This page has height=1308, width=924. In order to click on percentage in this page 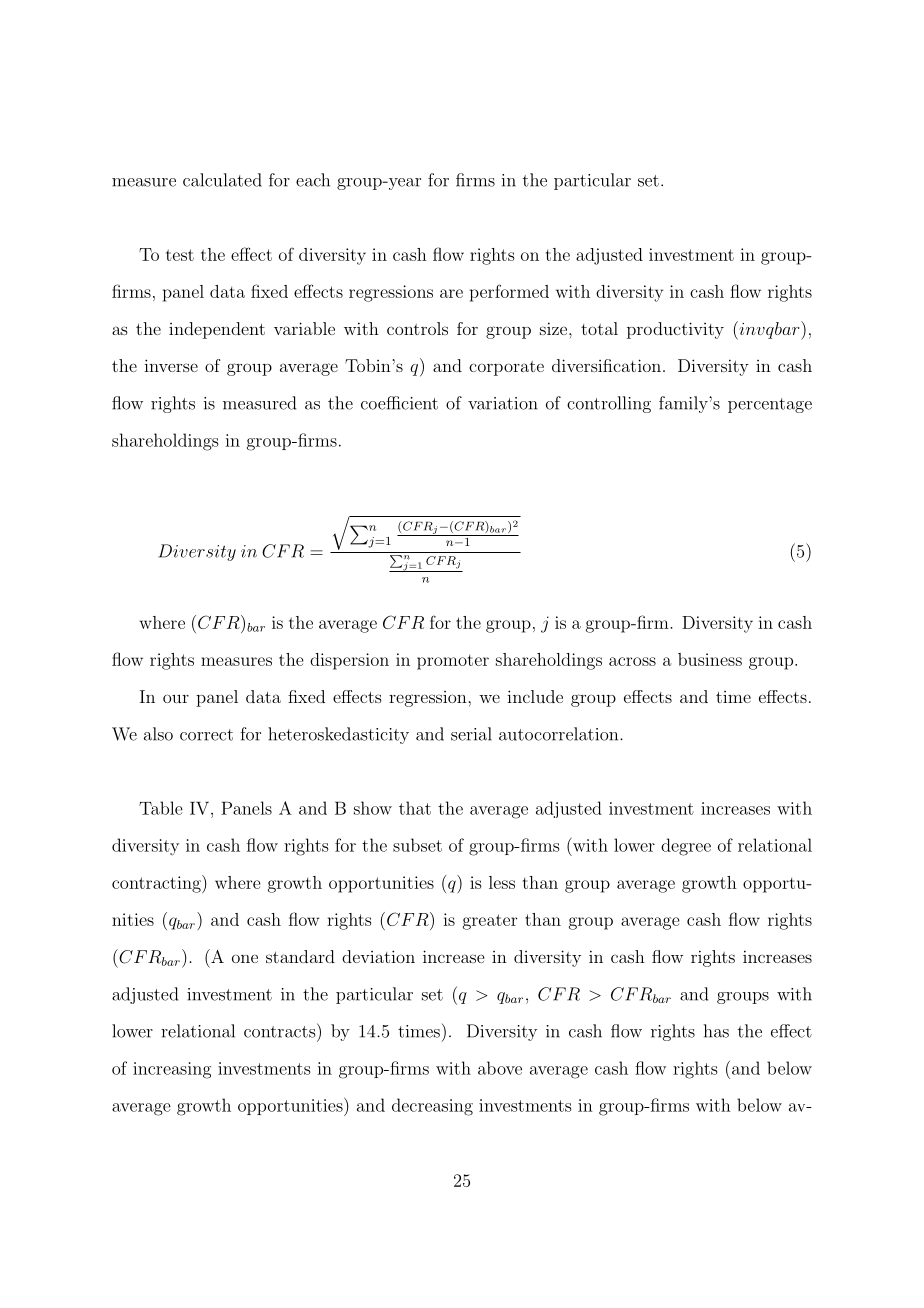, I will do `click(770, 405)`.
